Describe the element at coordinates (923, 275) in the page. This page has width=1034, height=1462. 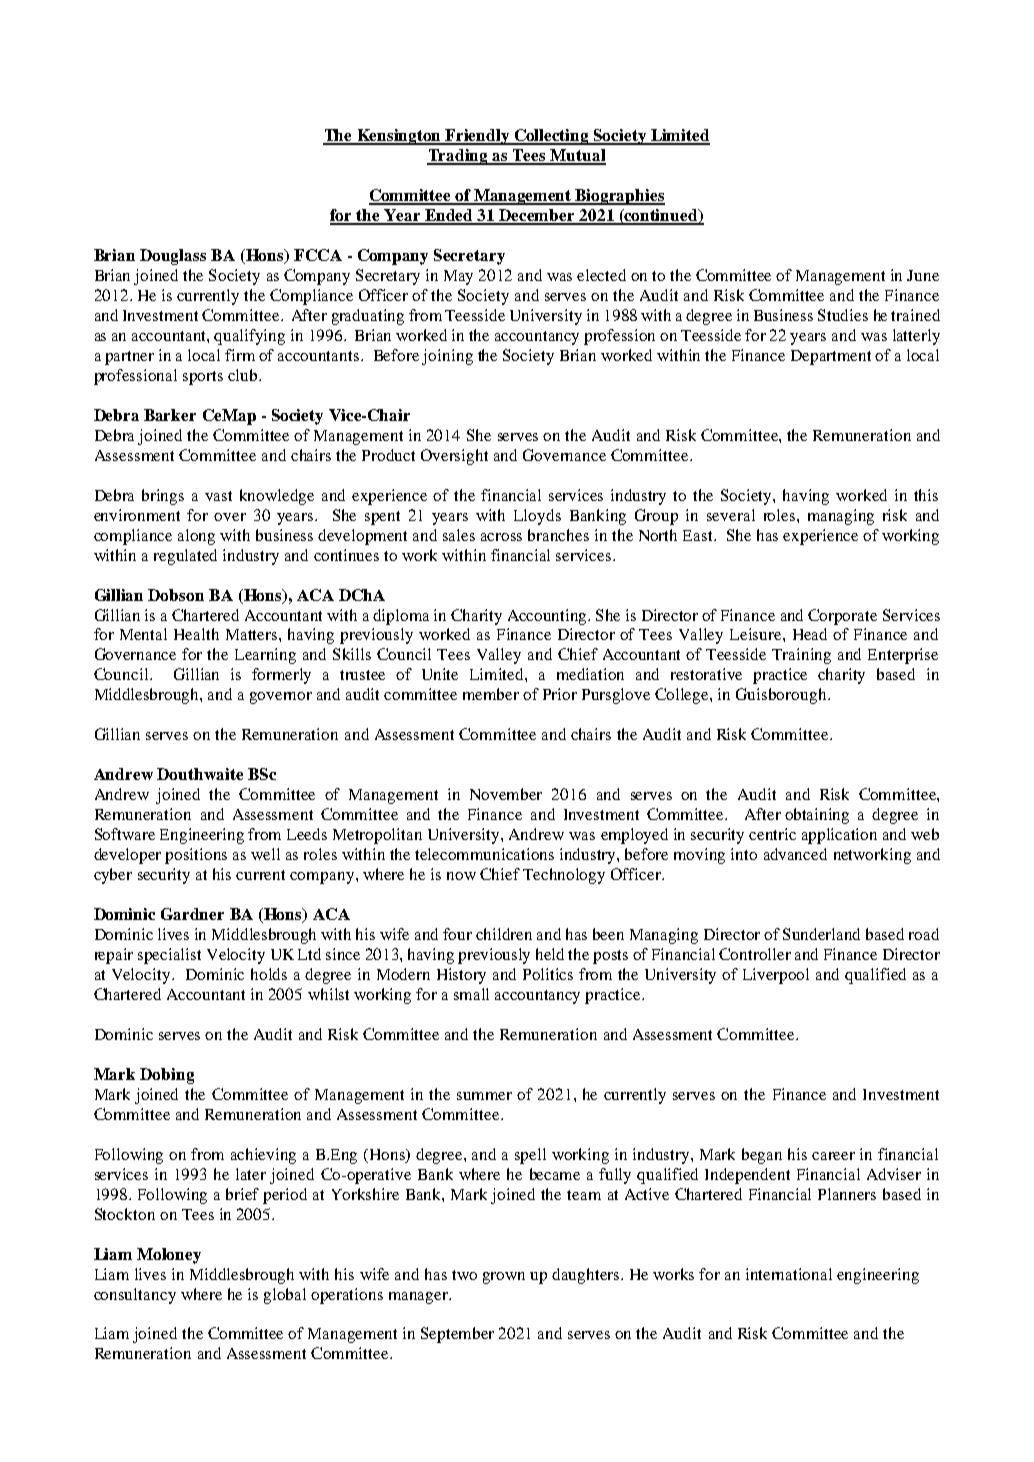
I see `June` at that location.
